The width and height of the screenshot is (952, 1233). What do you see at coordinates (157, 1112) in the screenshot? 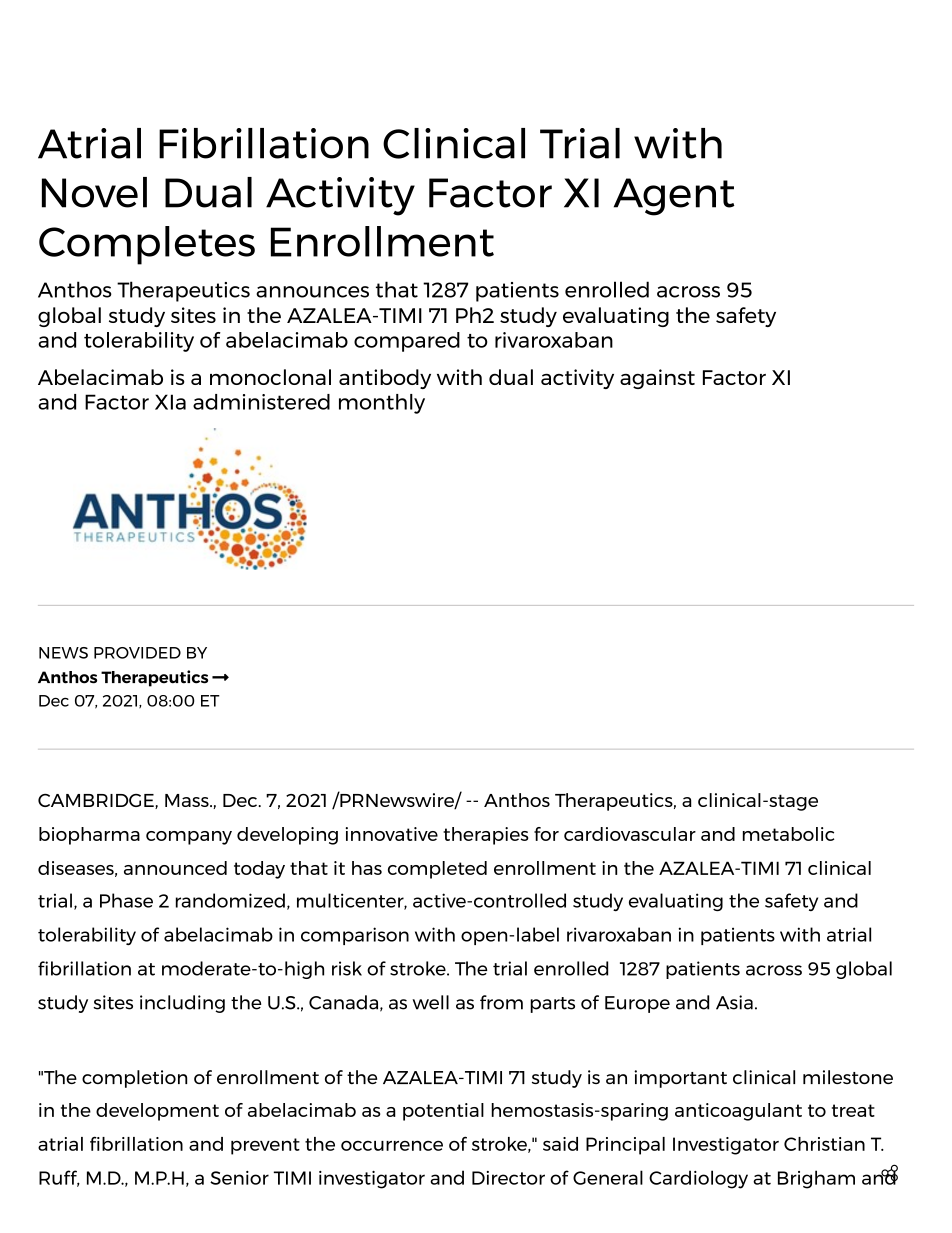
I see `development` at bounding box center [157, 1112].
